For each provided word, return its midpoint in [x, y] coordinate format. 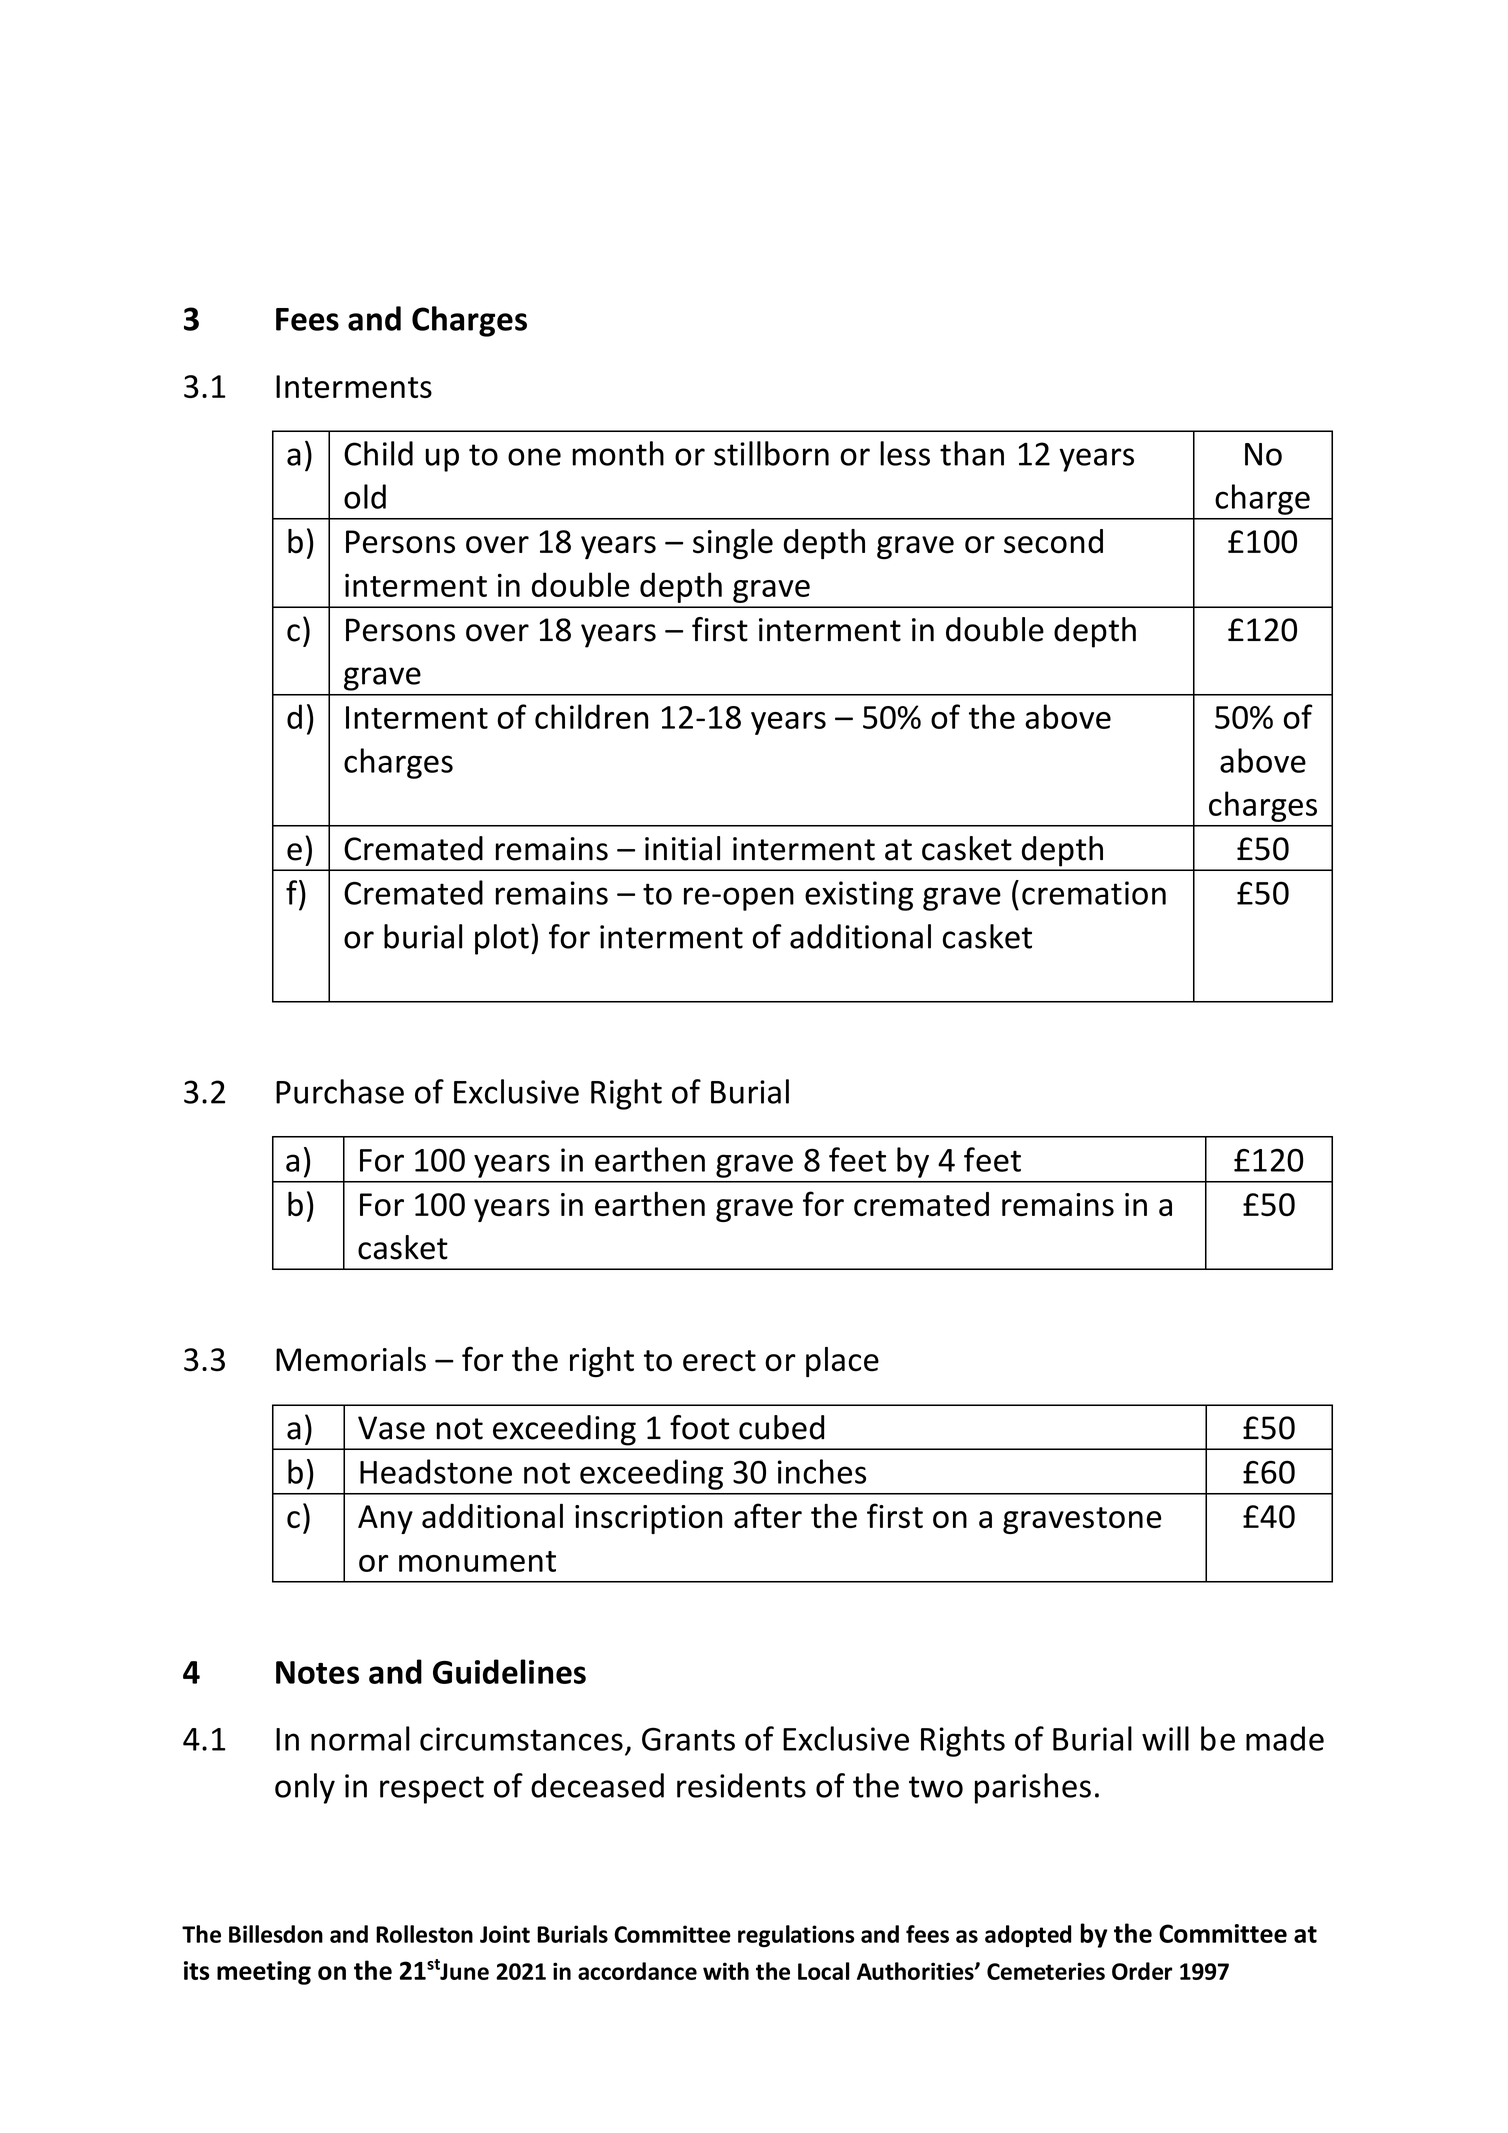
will [1165, 1738]
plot [502, 939]
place [842, 1362]
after [768, 1515]
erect [719, 1361]
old [365, 496]
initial [682, 848]
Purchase [340, 1091]
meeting [264, 1973]
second [1053, 541]
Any [385, 1519]
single [733, 544]
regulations [796, 1936]
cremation [1094, 893]
